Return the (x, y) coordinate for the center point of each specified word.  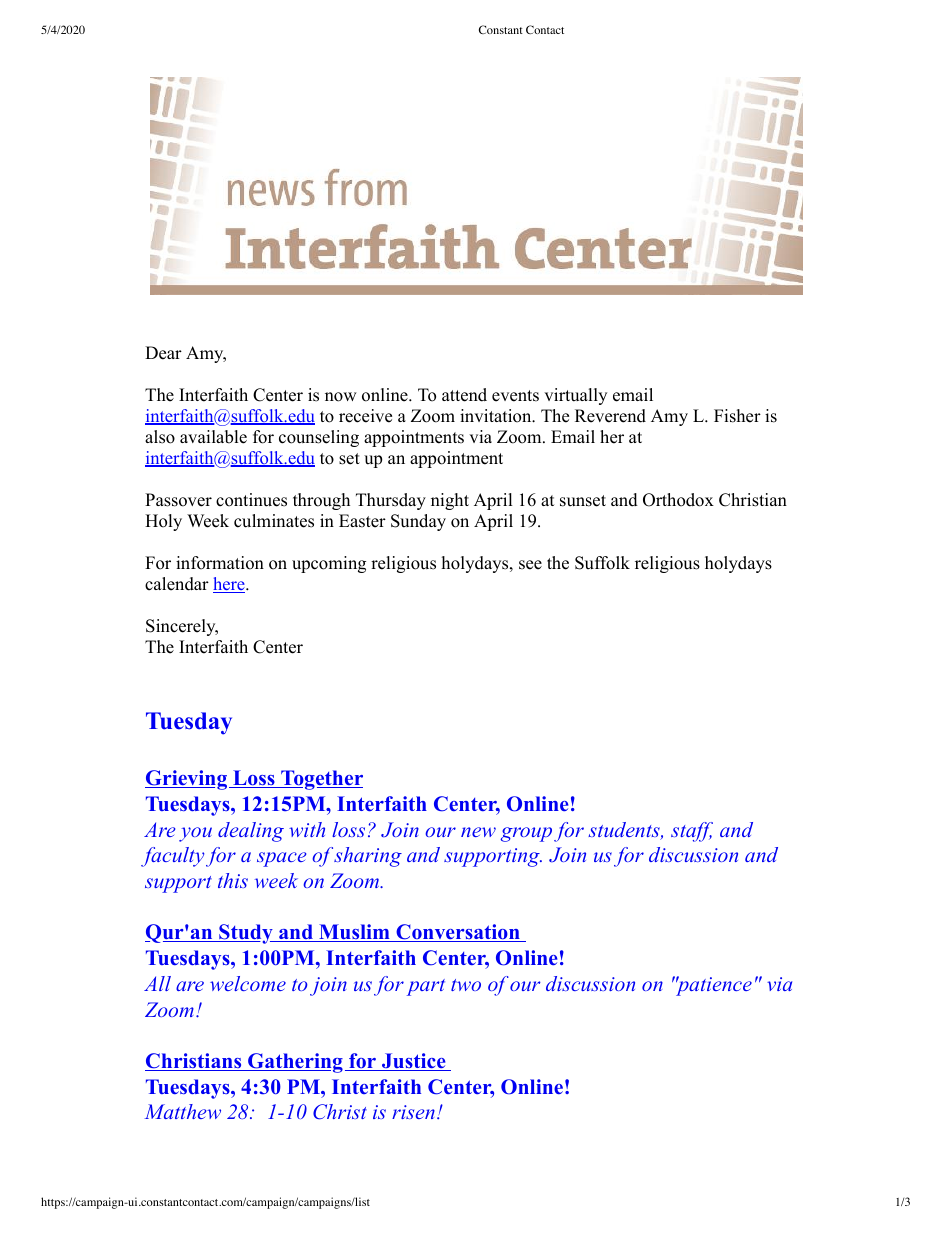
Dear (163, 353)
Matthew (183, 1111)
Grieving (187, 780)
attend (464, 395)
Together (321, 780)
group (526, 834)
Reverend (610, 416)
